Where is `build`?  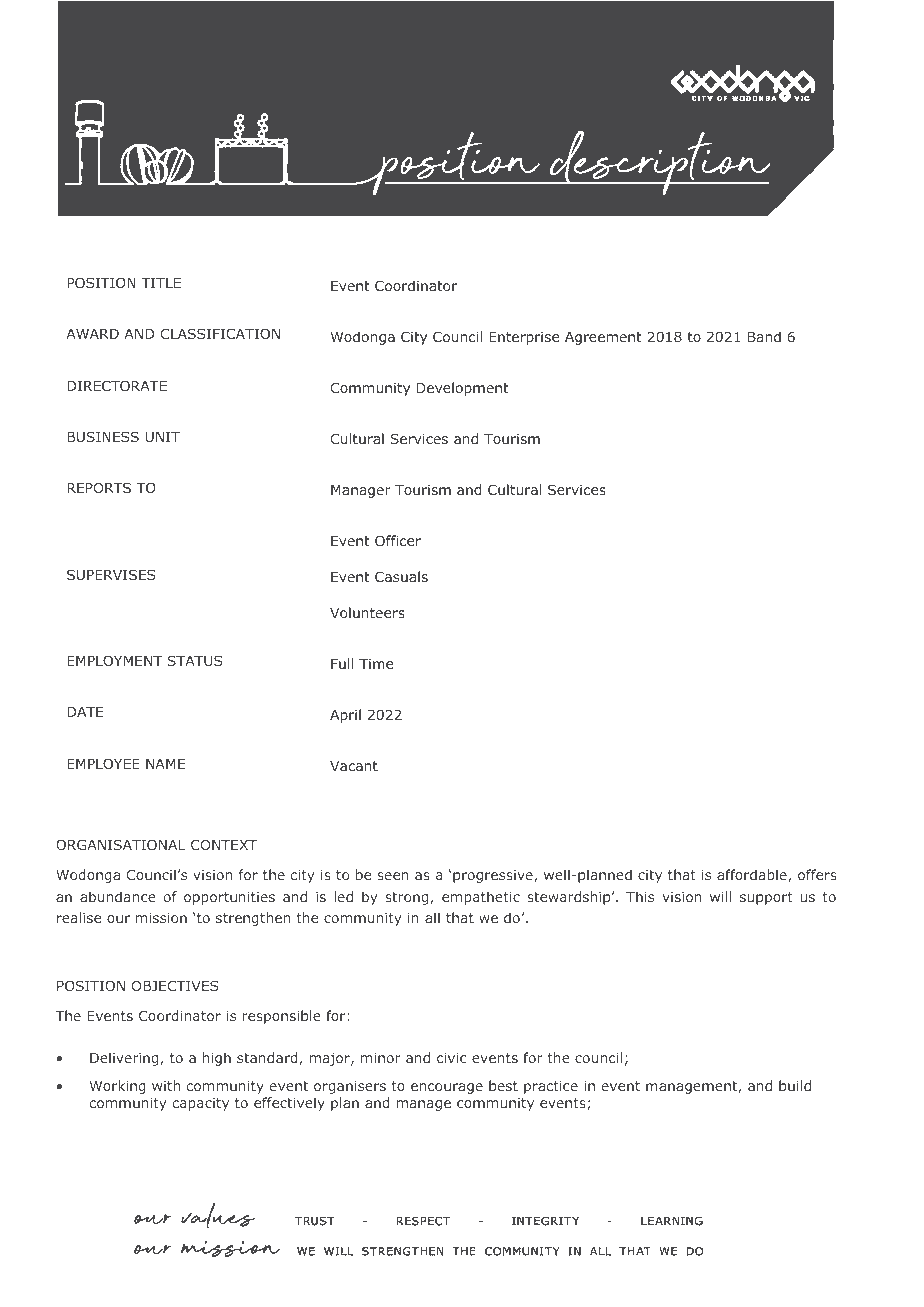 build is located at coordinates (795, 1085).
